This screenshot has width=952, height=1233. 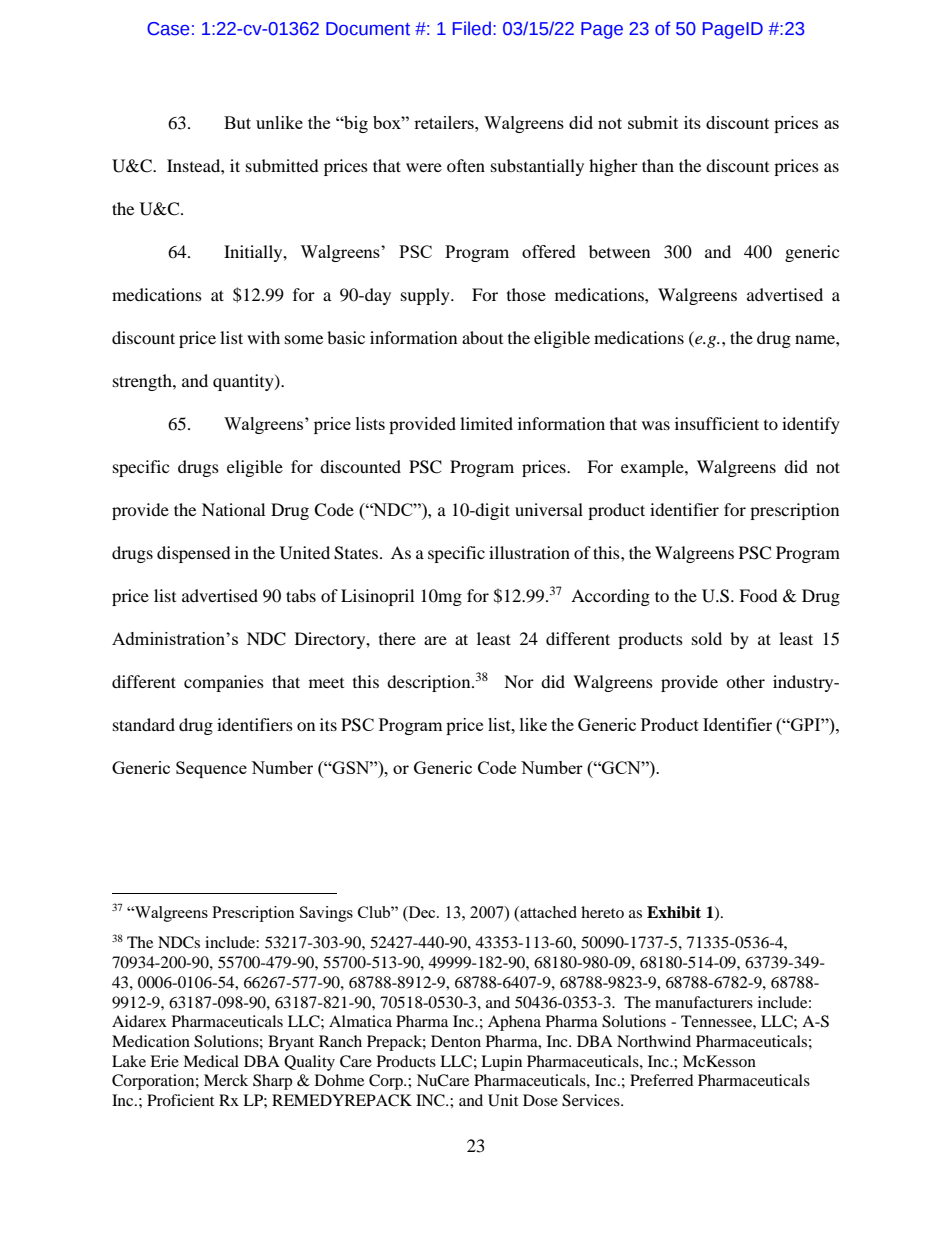 I want to click on dispensed, so click(x=194, y=554).
